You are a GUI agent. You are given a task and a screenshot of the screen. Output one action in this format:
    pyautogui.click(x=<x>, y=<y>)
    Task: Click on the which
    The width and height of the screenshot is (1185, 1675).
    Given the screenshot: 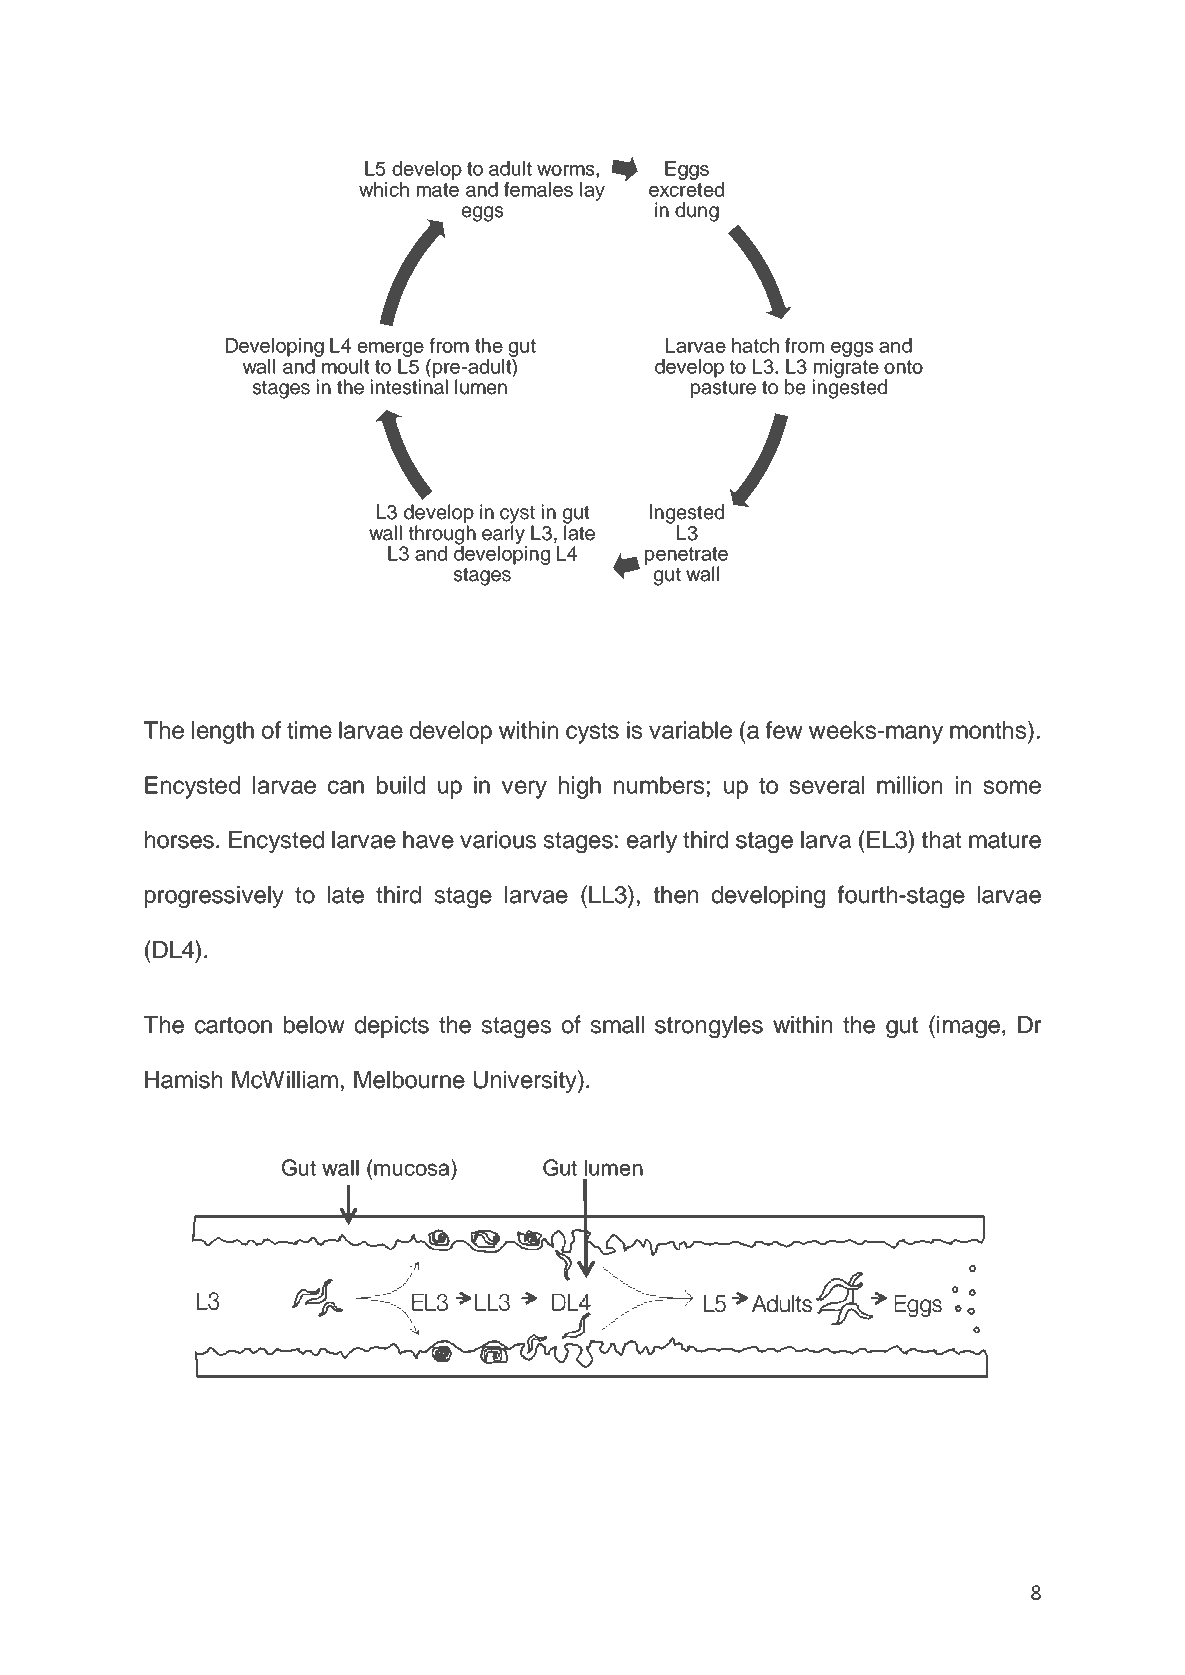 What is the action you would take?
    pyautogui.click(x=384, y=189)
